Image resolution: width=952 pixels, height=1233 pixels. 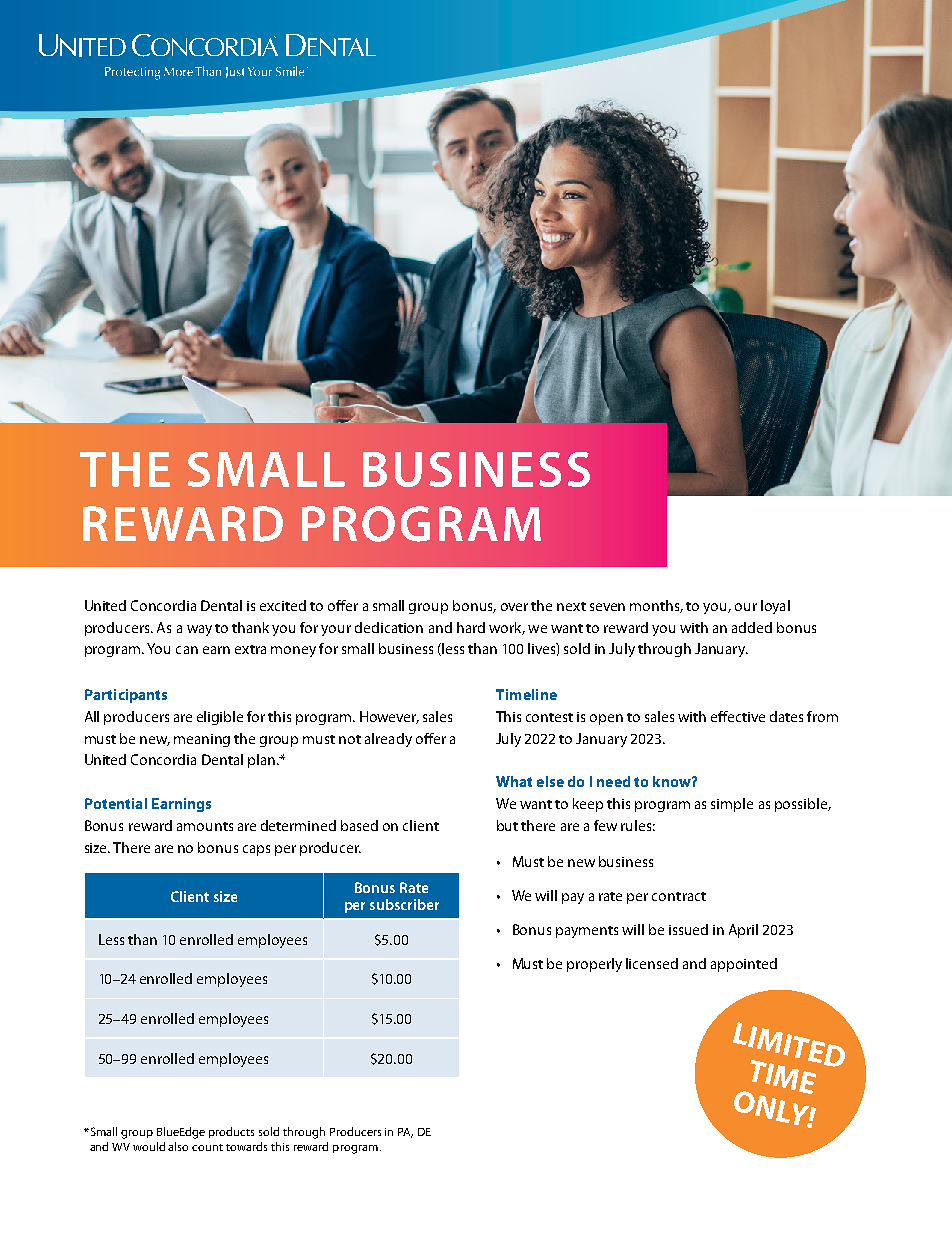 What do you see at coordinates (205, 826) in the document?
I see `amounts` at bounding box center [205, 826].
